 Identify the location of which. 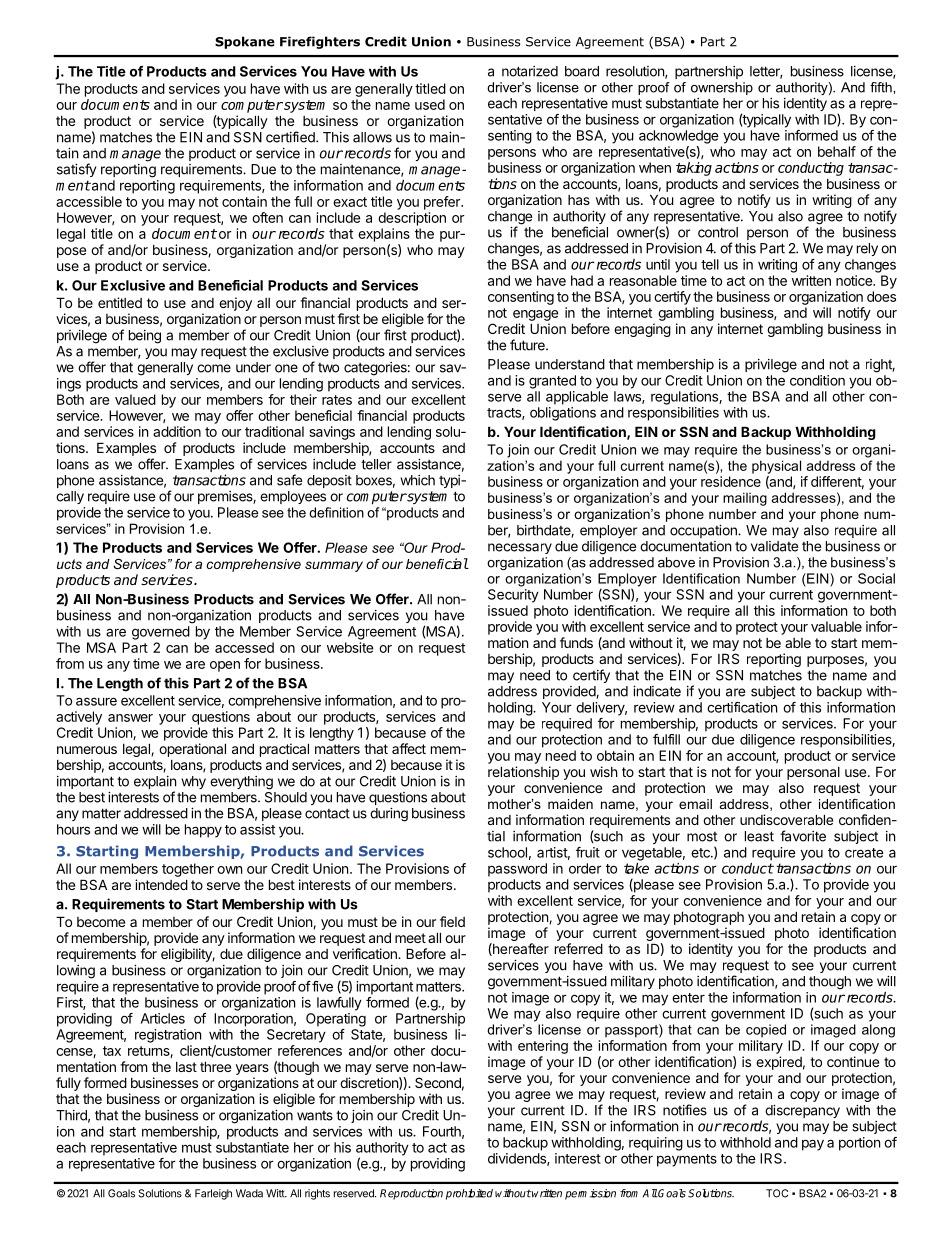
(417, 480).
